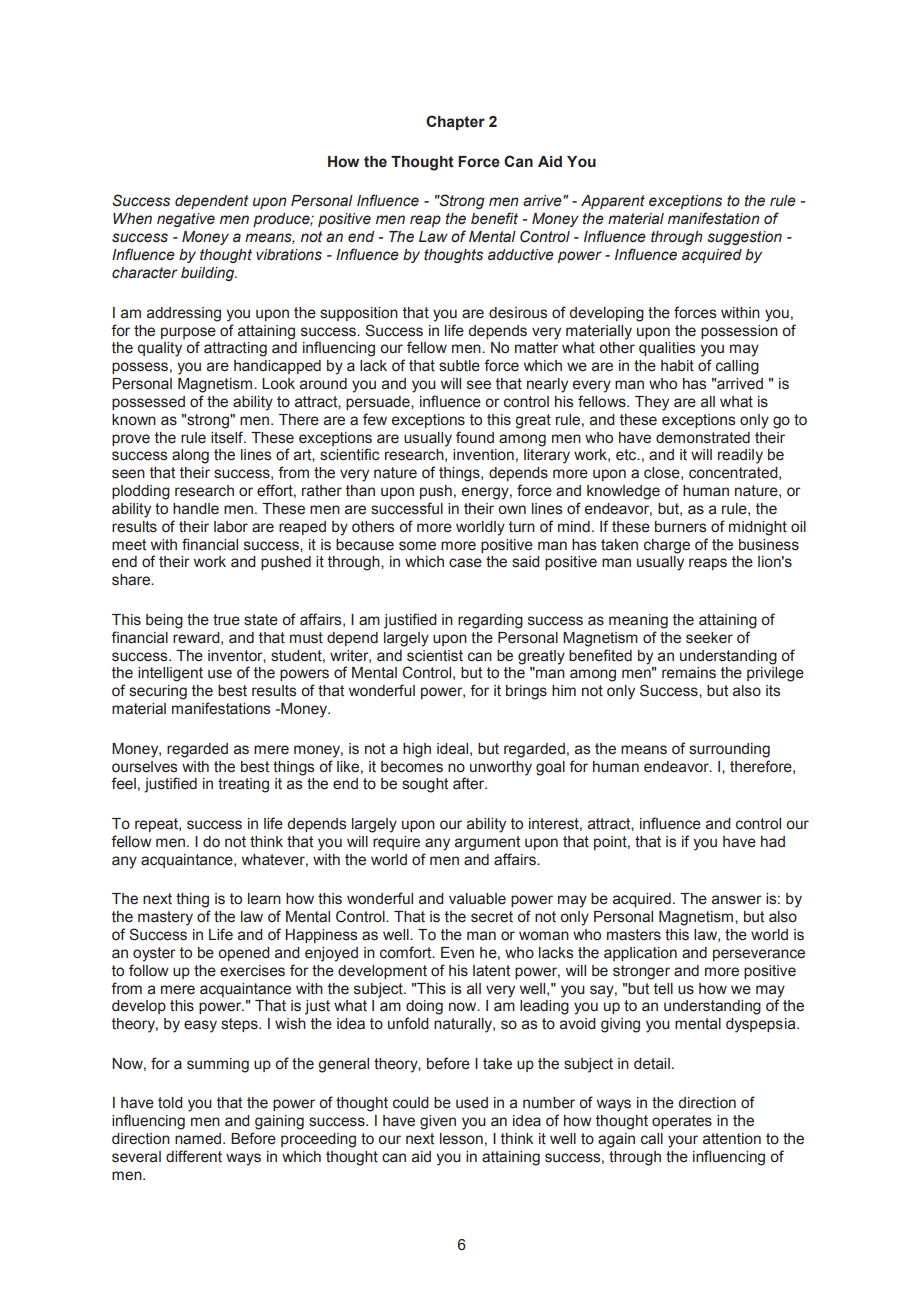  Describe the element at coordinates (144, 767) in the page. I see `ourselves` at that location.
